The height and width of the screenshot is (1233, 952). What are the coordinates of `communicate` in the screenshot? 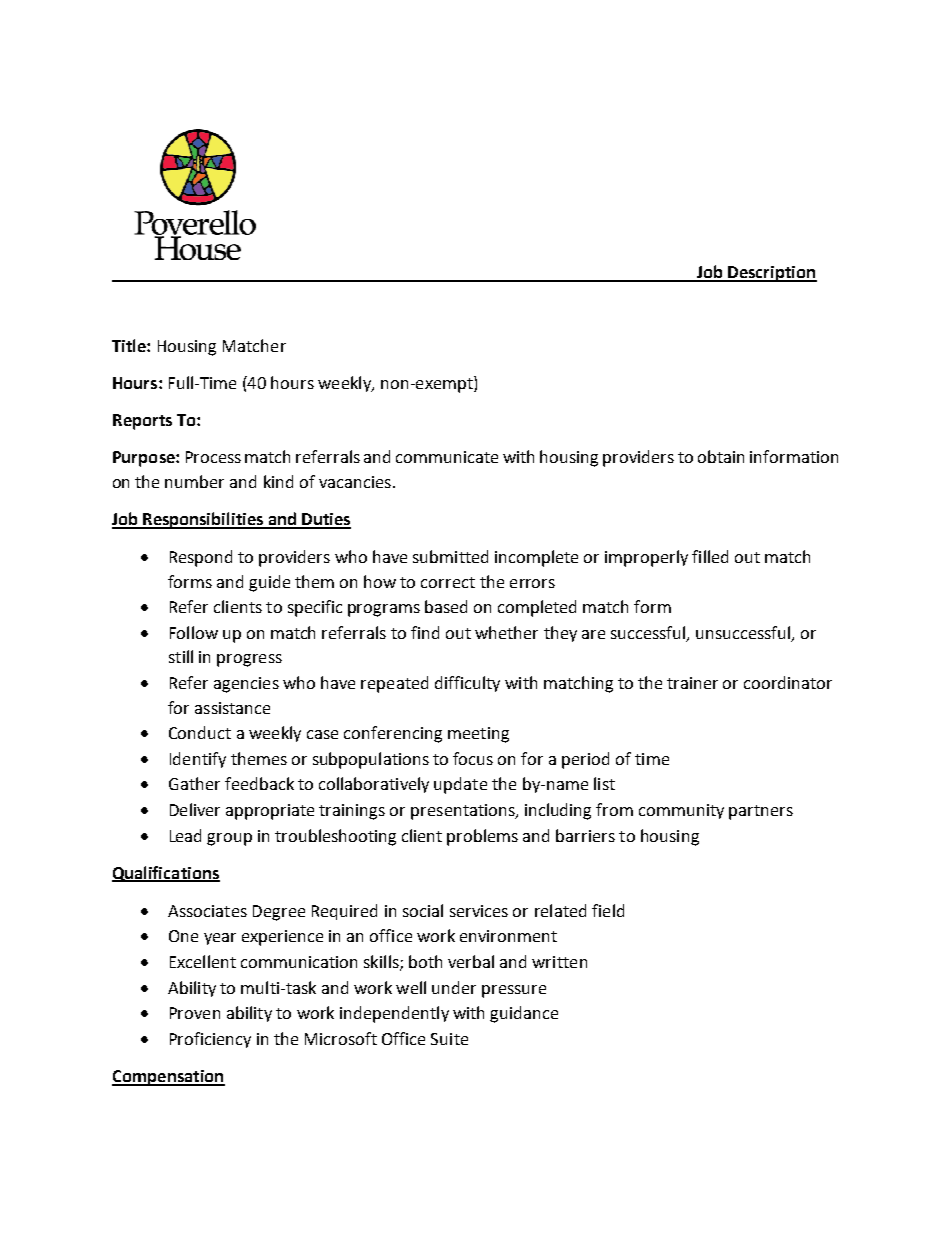 It's located at (447, 457).
